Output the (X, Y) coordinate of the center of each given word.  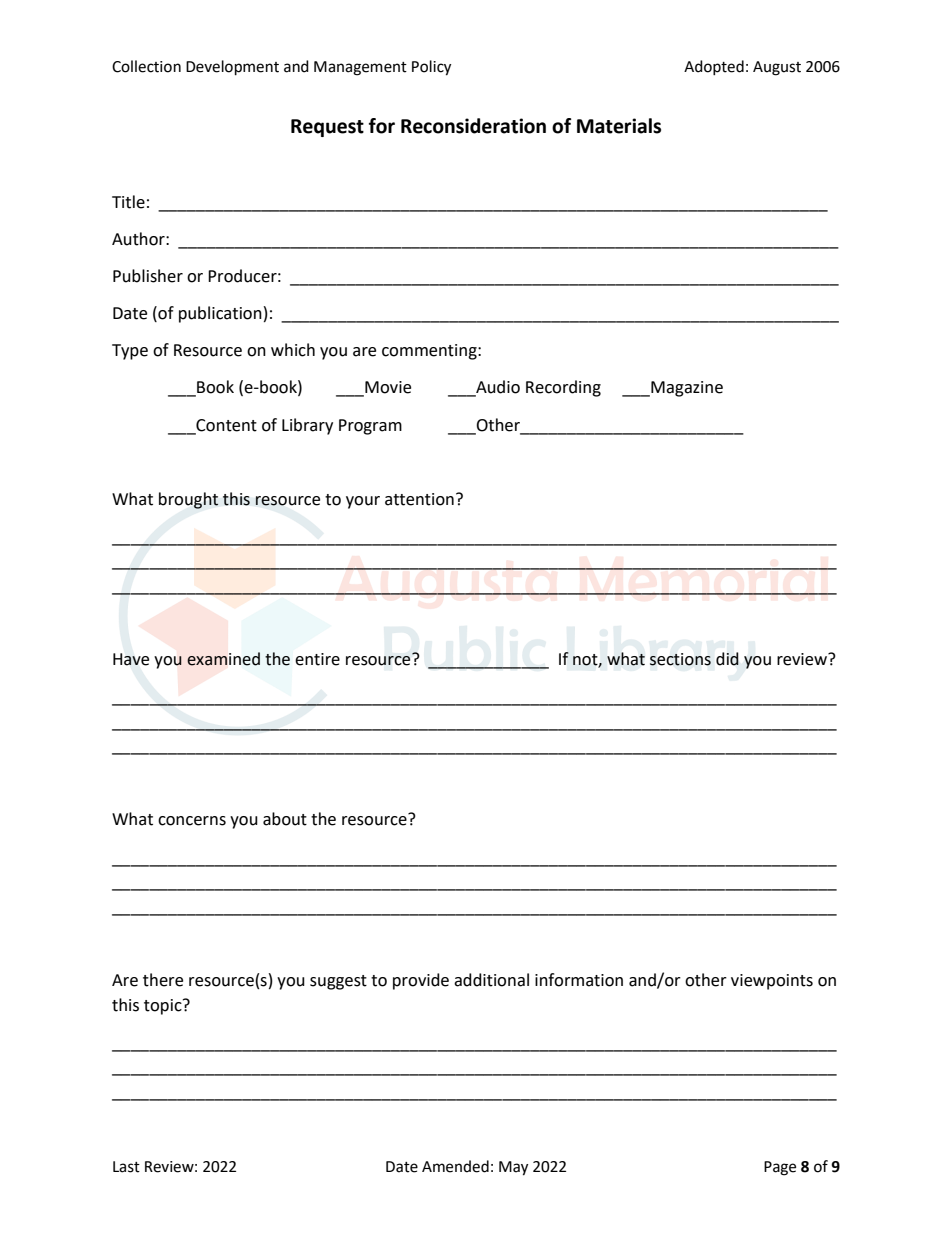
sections (680, 659)
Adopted (714, 67)
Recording (563, 388)
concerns (192, 821)
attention (419, 499)
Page (780, 1168)
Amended (455, 1166)
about (285, 819)
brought (189, 500)
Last (126, 1167)
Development (232, 68)
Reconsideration (473, 126)
